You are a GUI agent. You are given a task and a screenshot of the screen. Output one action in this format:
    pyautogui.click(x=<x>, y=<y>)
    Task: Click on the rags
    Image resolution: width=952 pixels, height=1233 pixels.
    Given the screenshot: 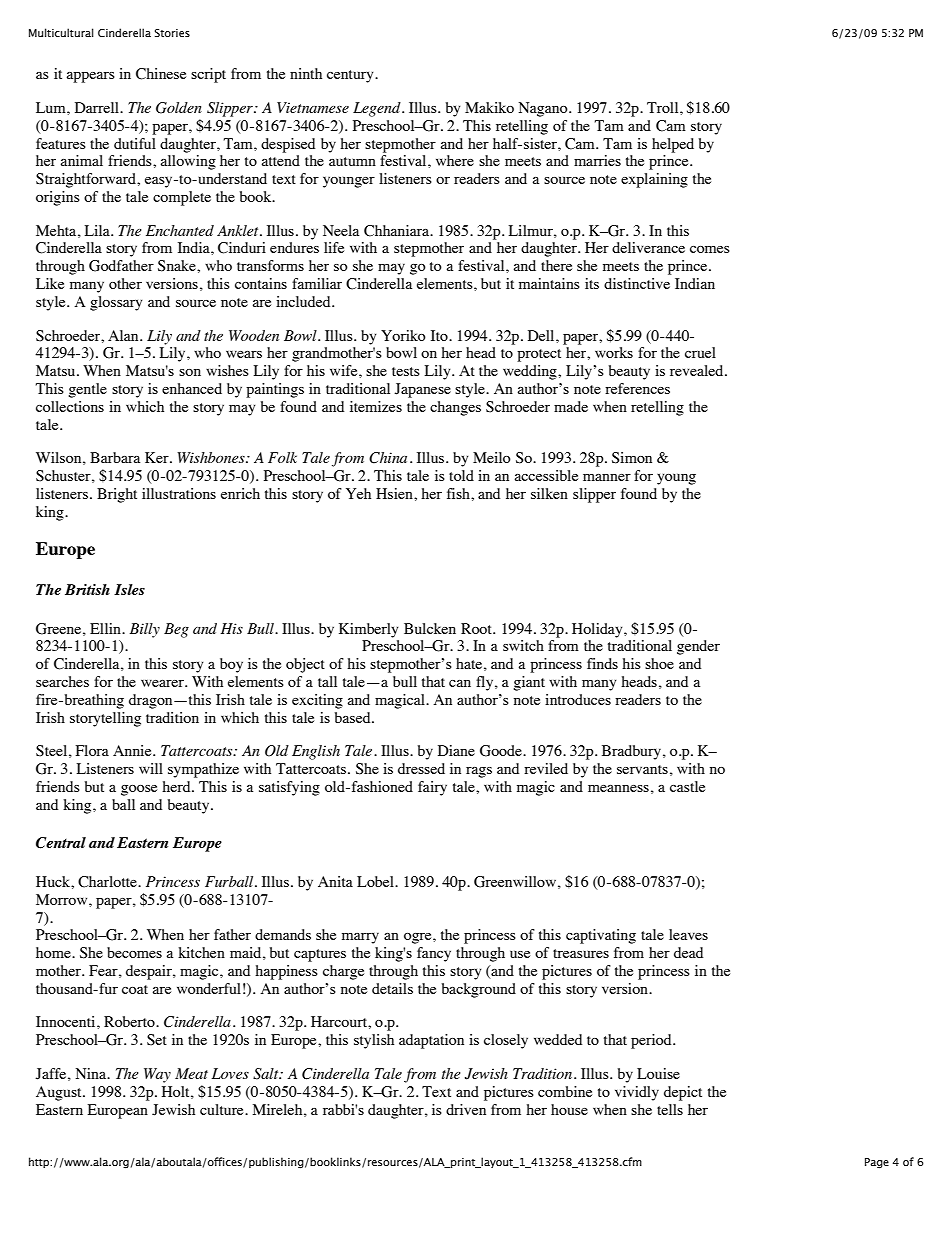 What is the action you would take?
    pyautogui.click(x=479, y=772)
